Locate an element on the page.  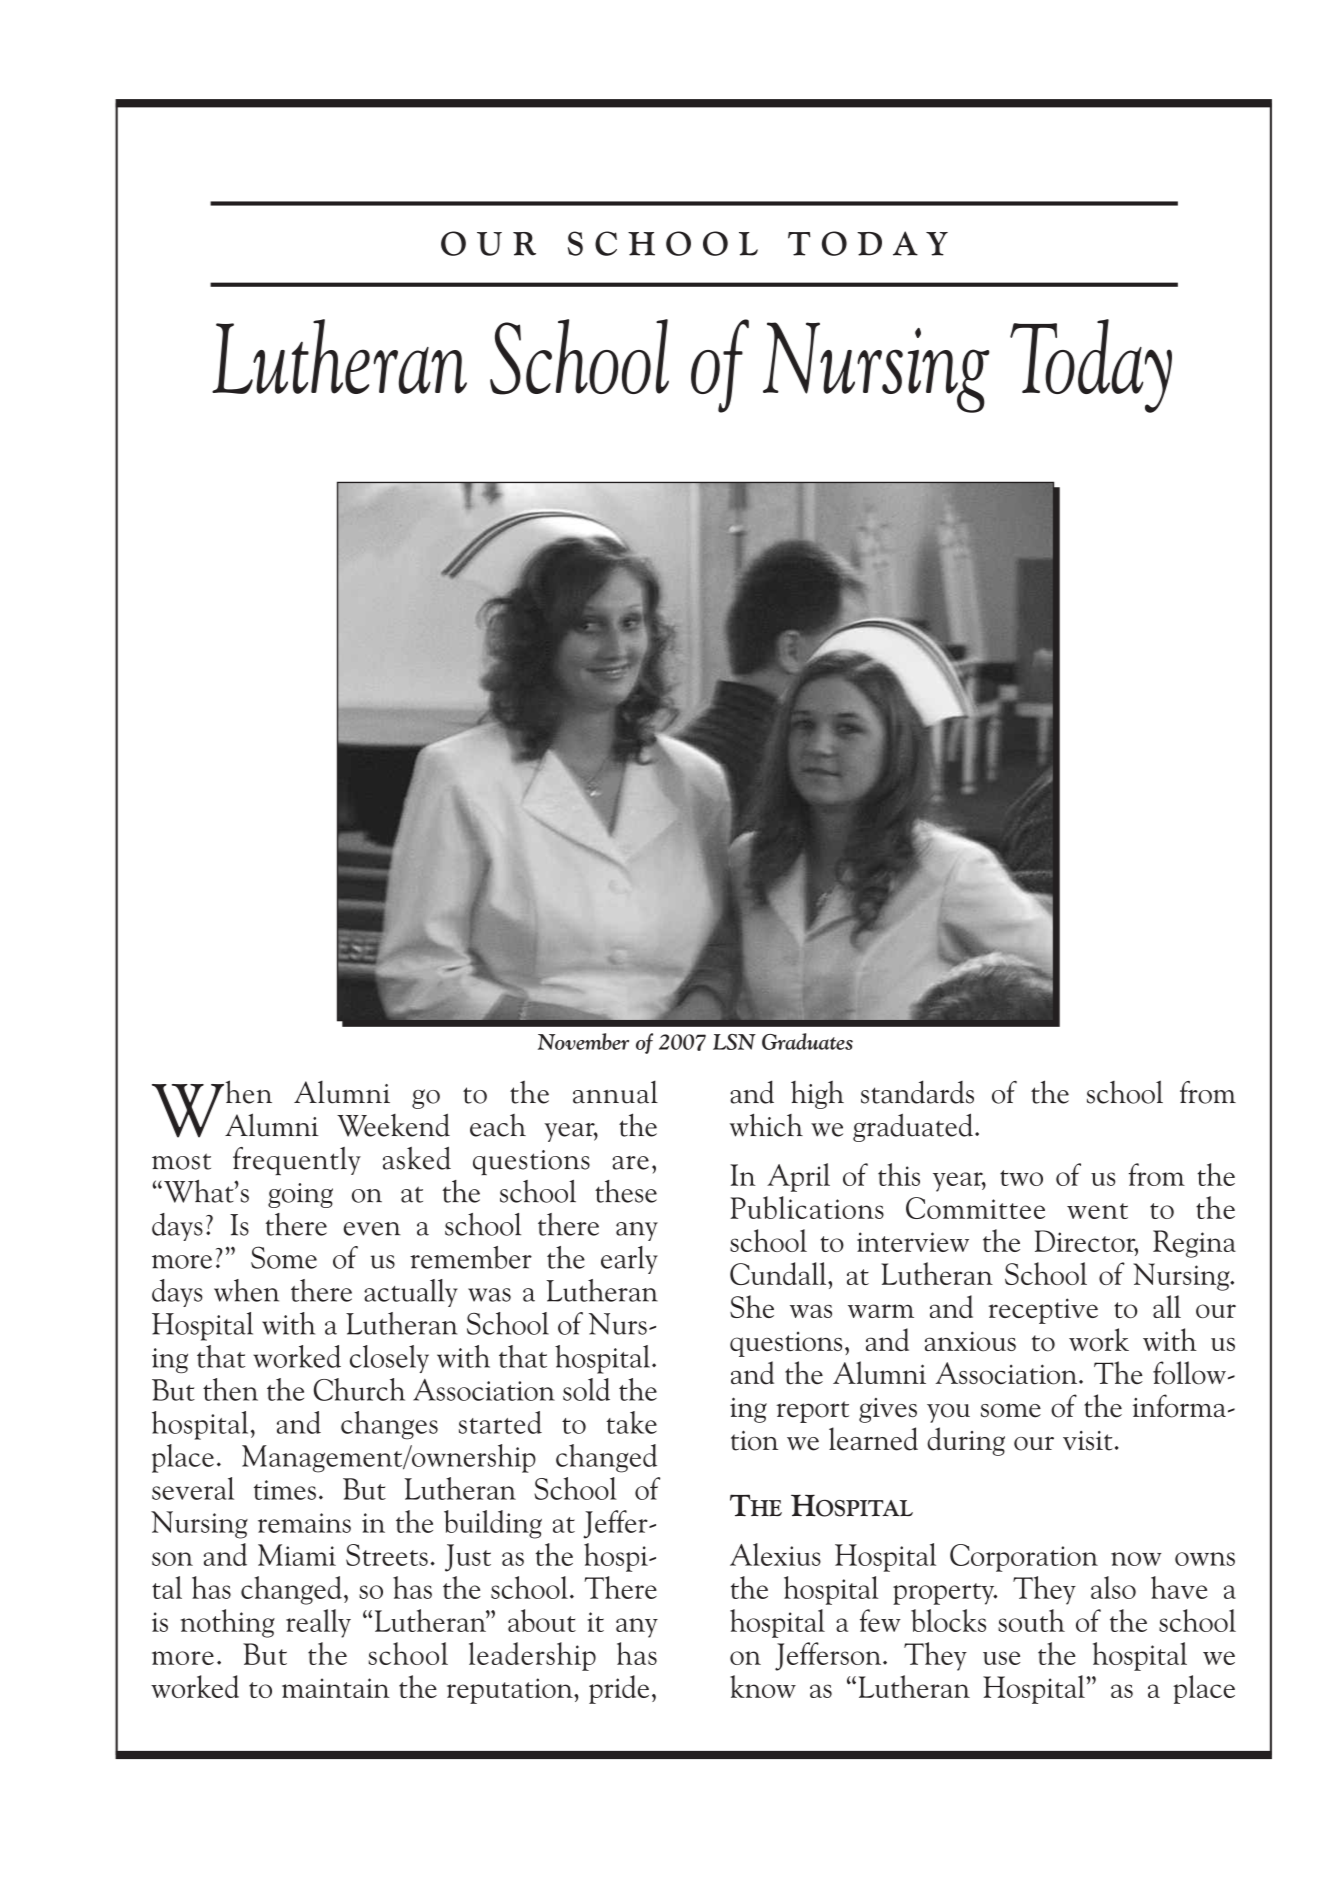
use is located at coordinates (1001, 1658).
